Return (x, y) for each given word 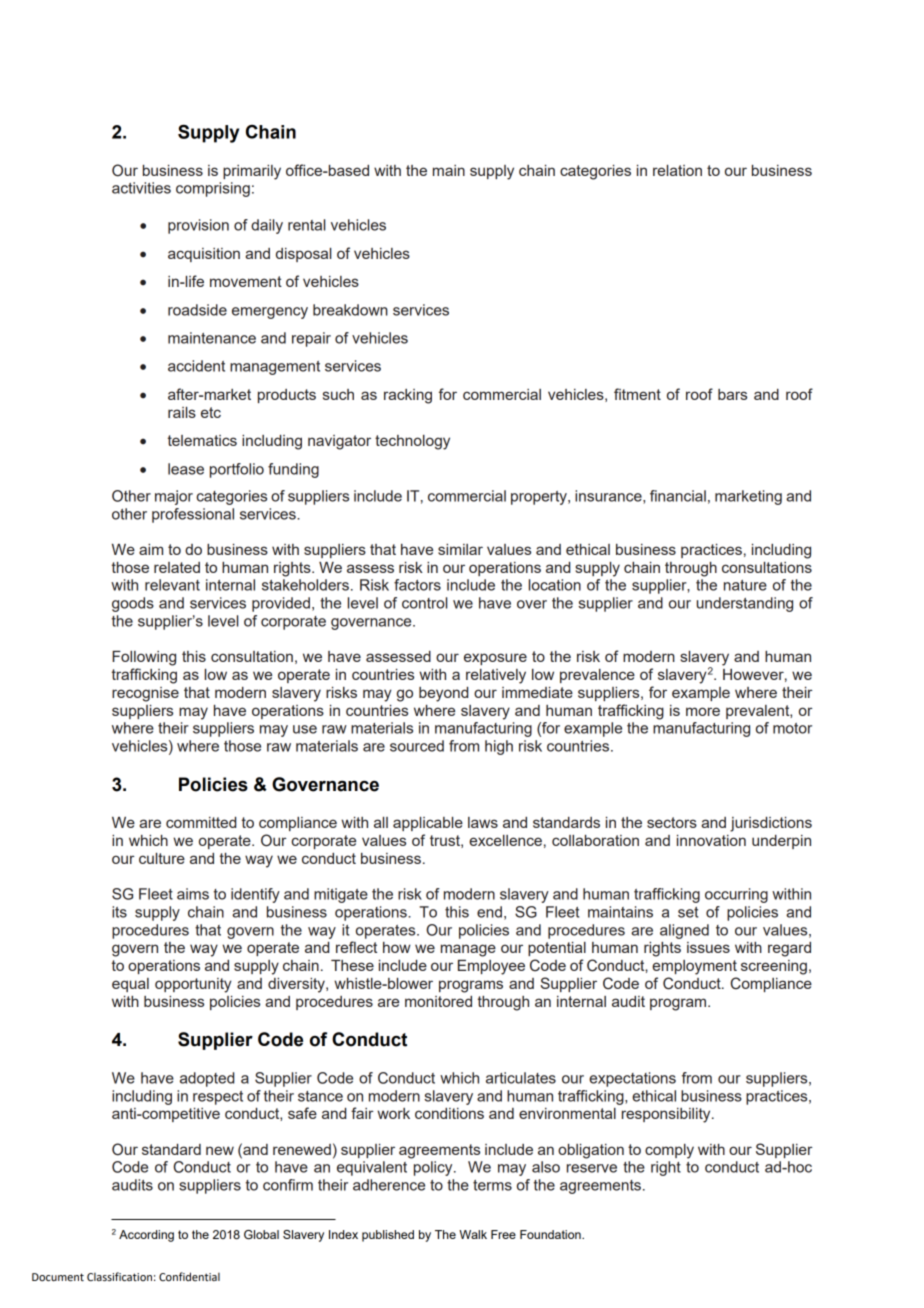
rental (306, 225)
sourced (417, 746)
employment (694, 967)
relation (677, 170)
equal (130, 985)
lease (186, 469)
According (146, 1236)
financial (678, 496)
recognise (145, 694)
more (703, 711)
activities (141, 188)
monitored (438, 1001)
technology (412, 442)
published (388, 1236)
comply (669, 1151)
